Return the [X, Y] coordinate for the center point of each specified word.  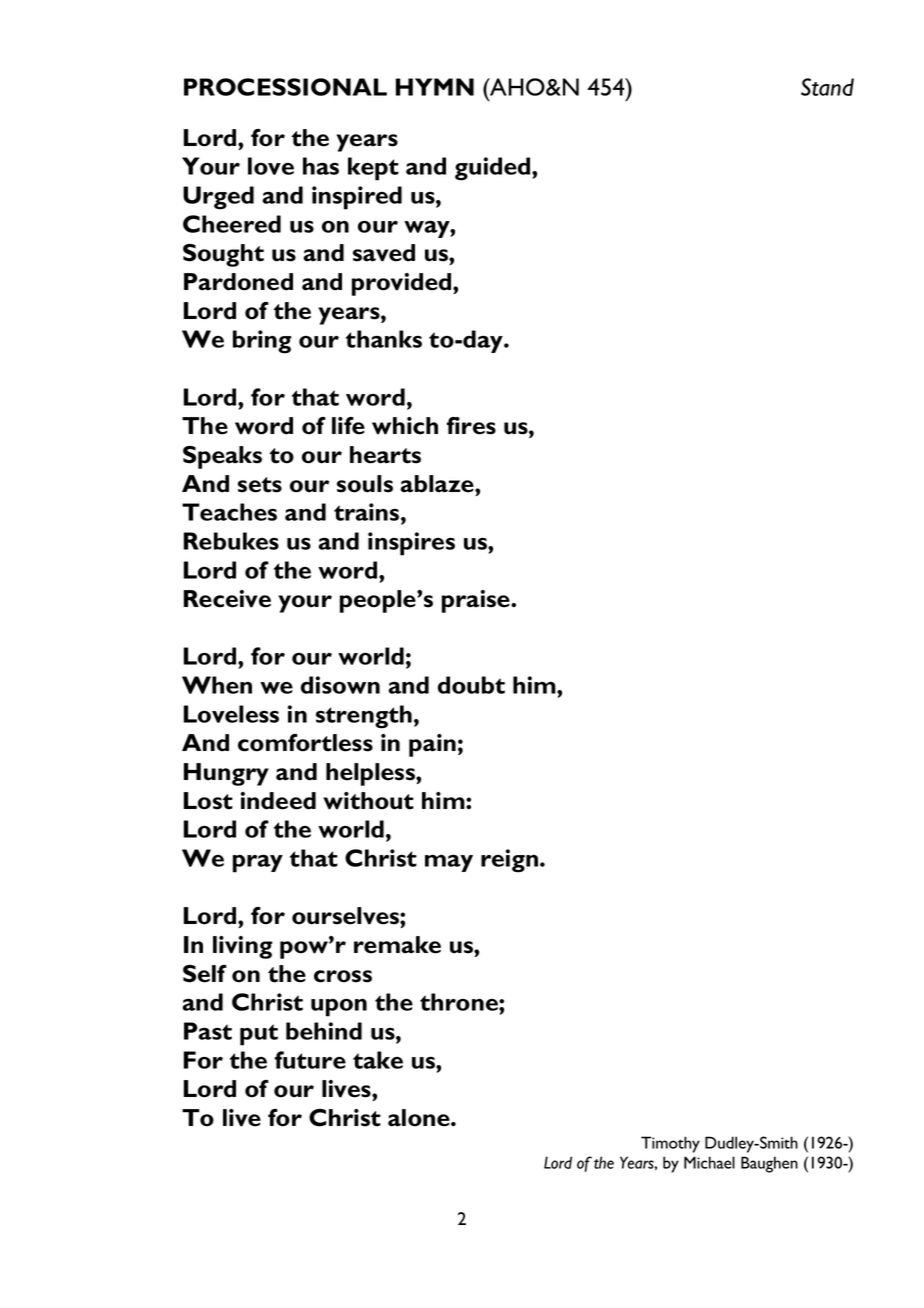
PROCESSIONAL [285, 87]
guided [494, 169]
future [310, 1060]
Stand [827, 87]
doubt [471, 685]
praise [477, 601]
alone [420, 1118]
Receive [227, 599]
